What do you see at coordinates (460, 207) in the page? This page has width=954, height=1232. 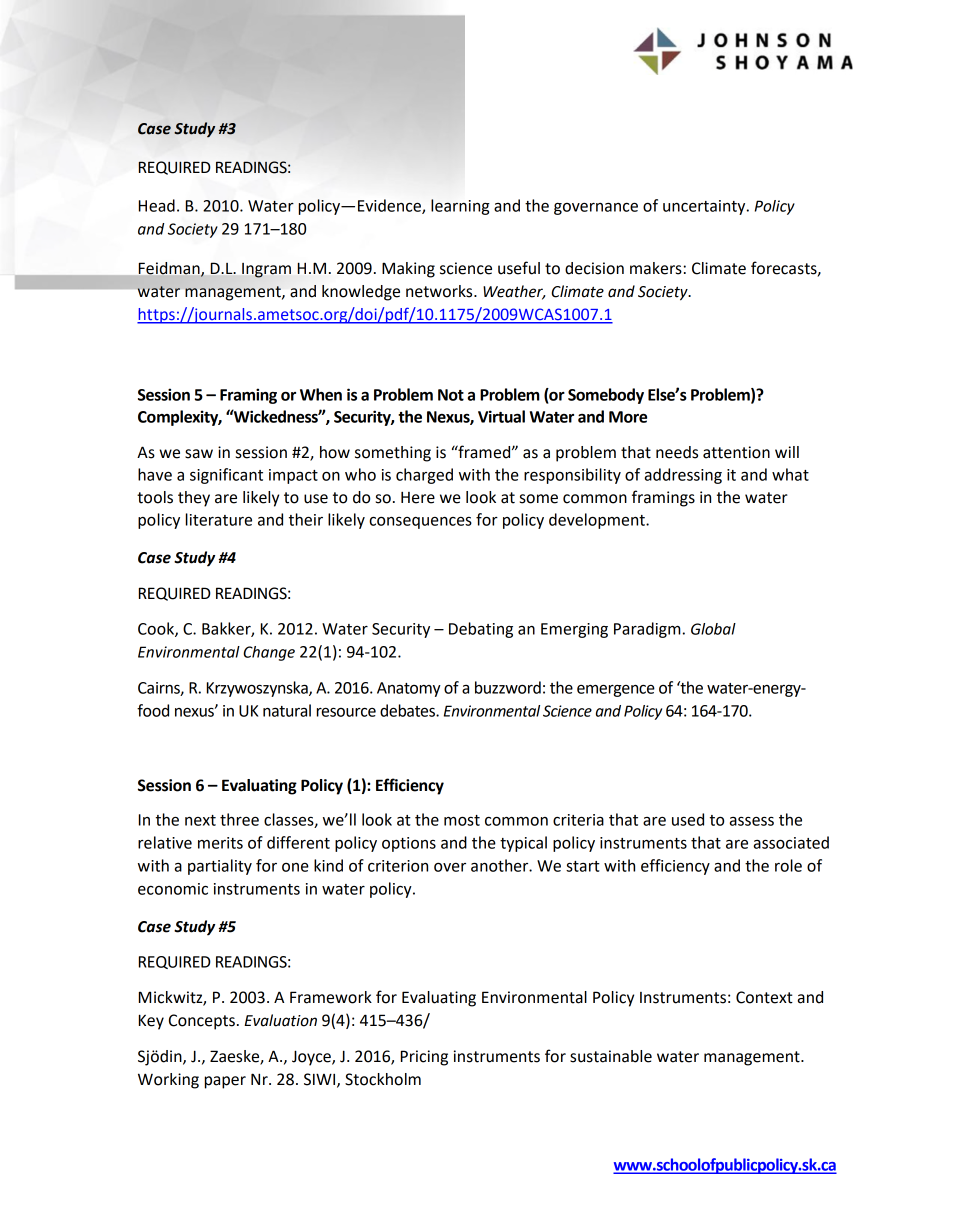 I see `learning` at bounding box center [460, 207].
